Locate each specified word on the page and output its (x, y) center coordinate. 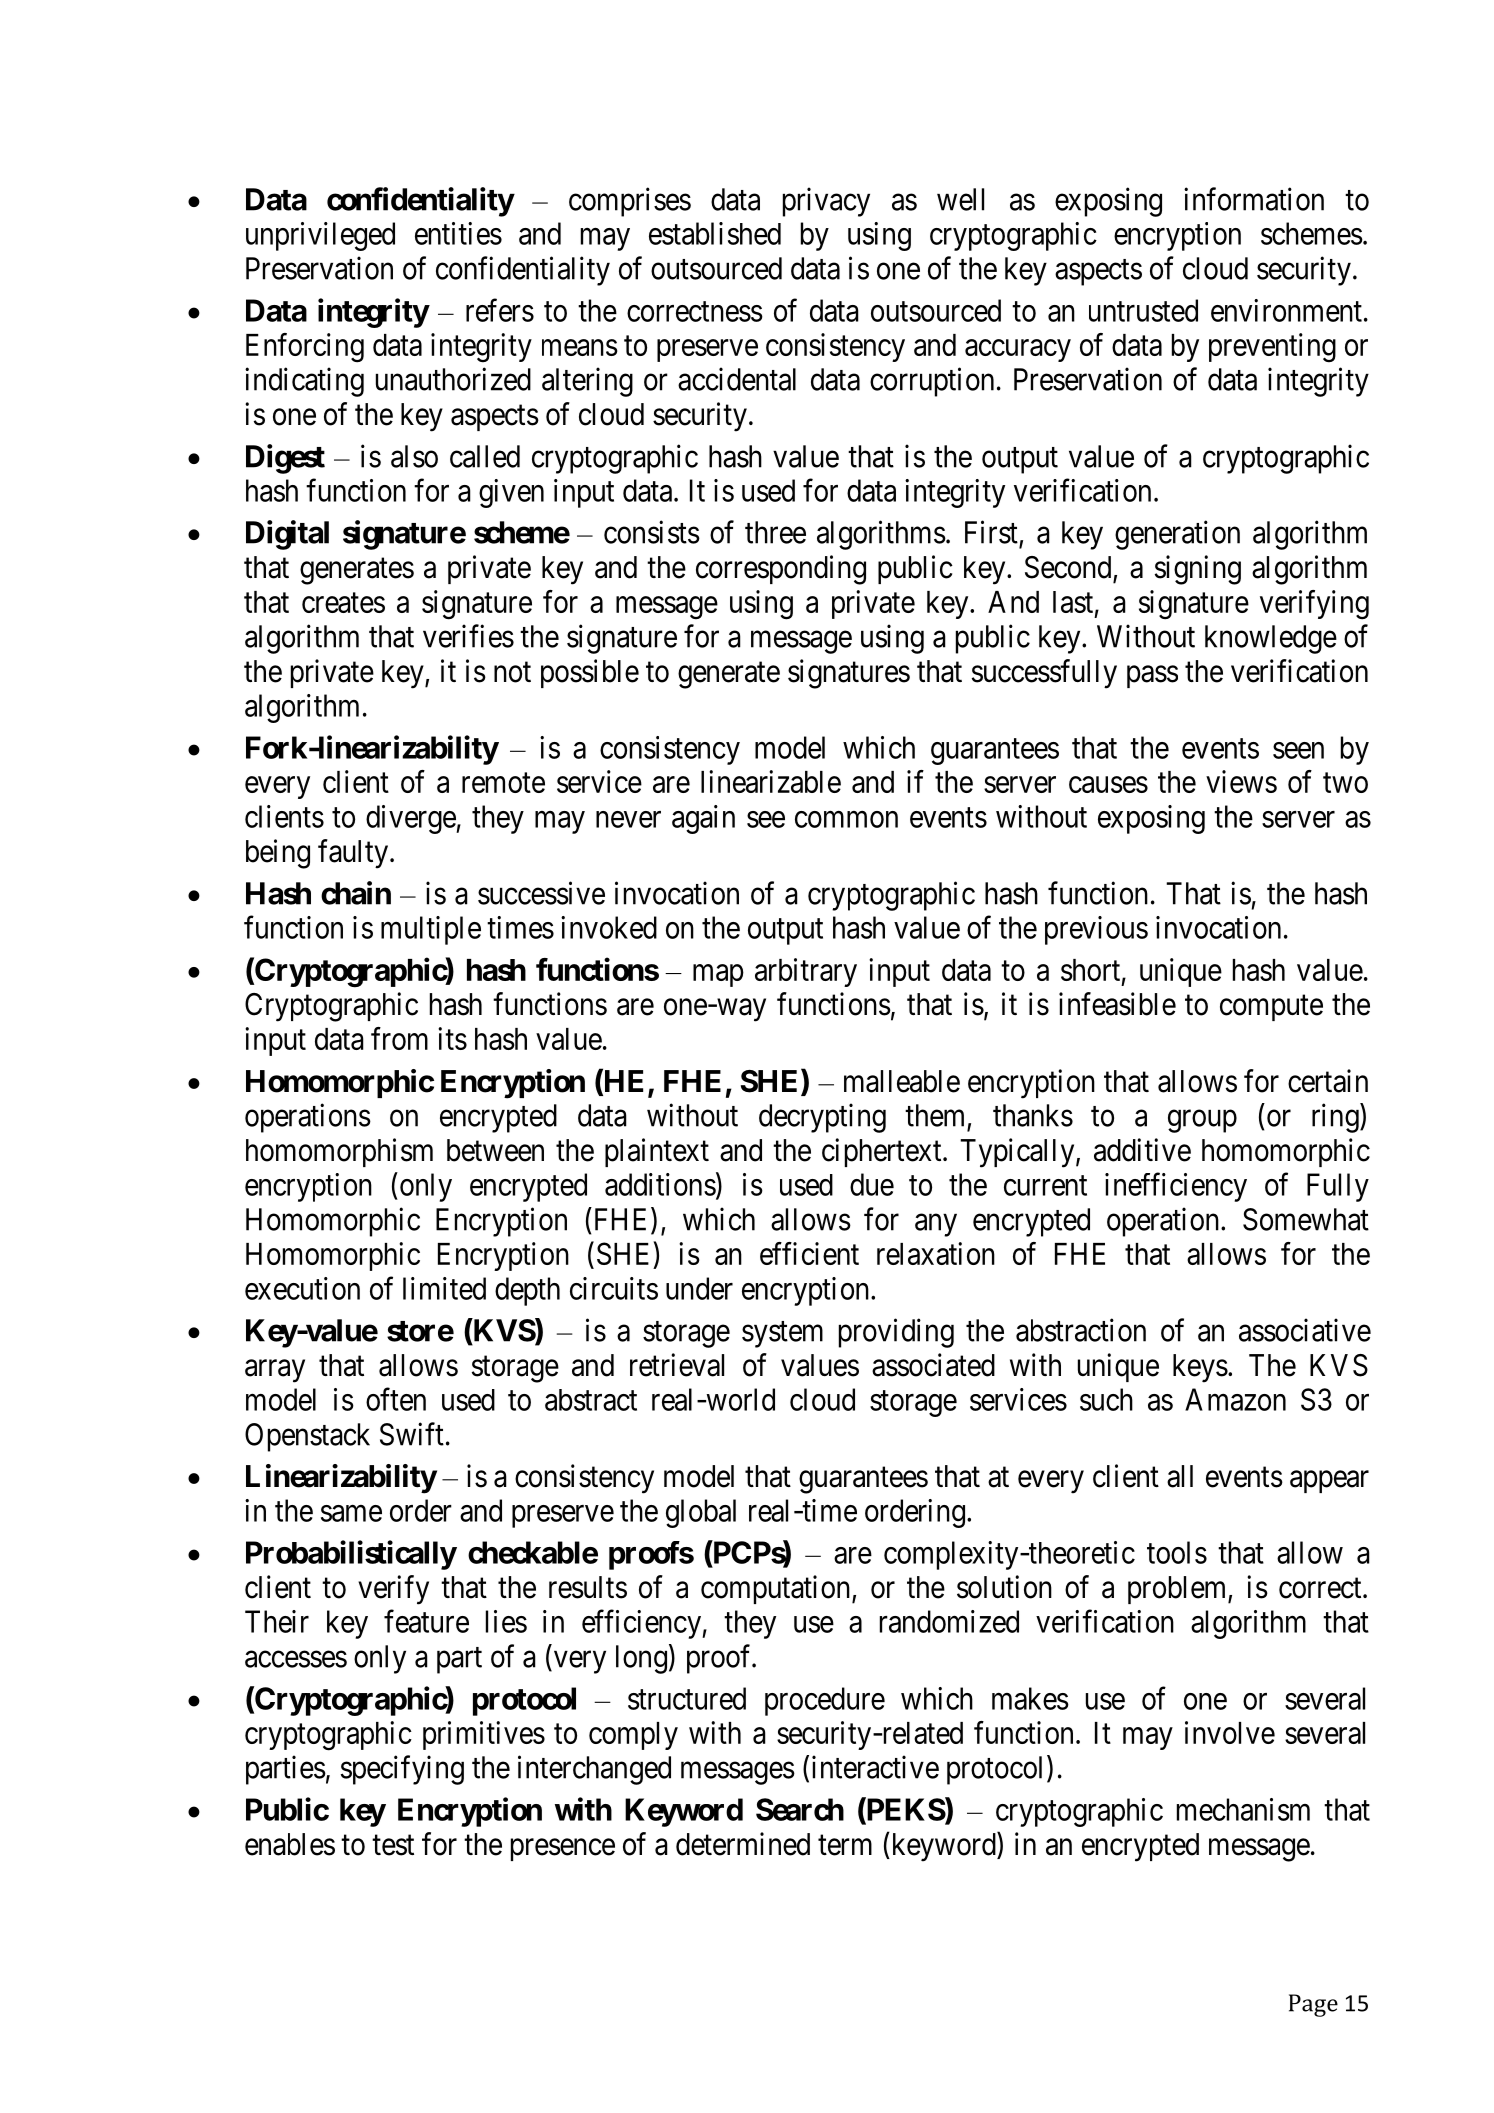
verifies (468, 636)
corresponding (781, 570)
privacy (826, 202)
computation (775, 1589)
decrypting (822, 1118)
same (351, 1513)
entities (458, 233)
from (399, 1038)
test (393, 1845)
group (1202, 1121)
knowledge (1271, 639)
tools (1177, 1552)
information (1254, 199)
